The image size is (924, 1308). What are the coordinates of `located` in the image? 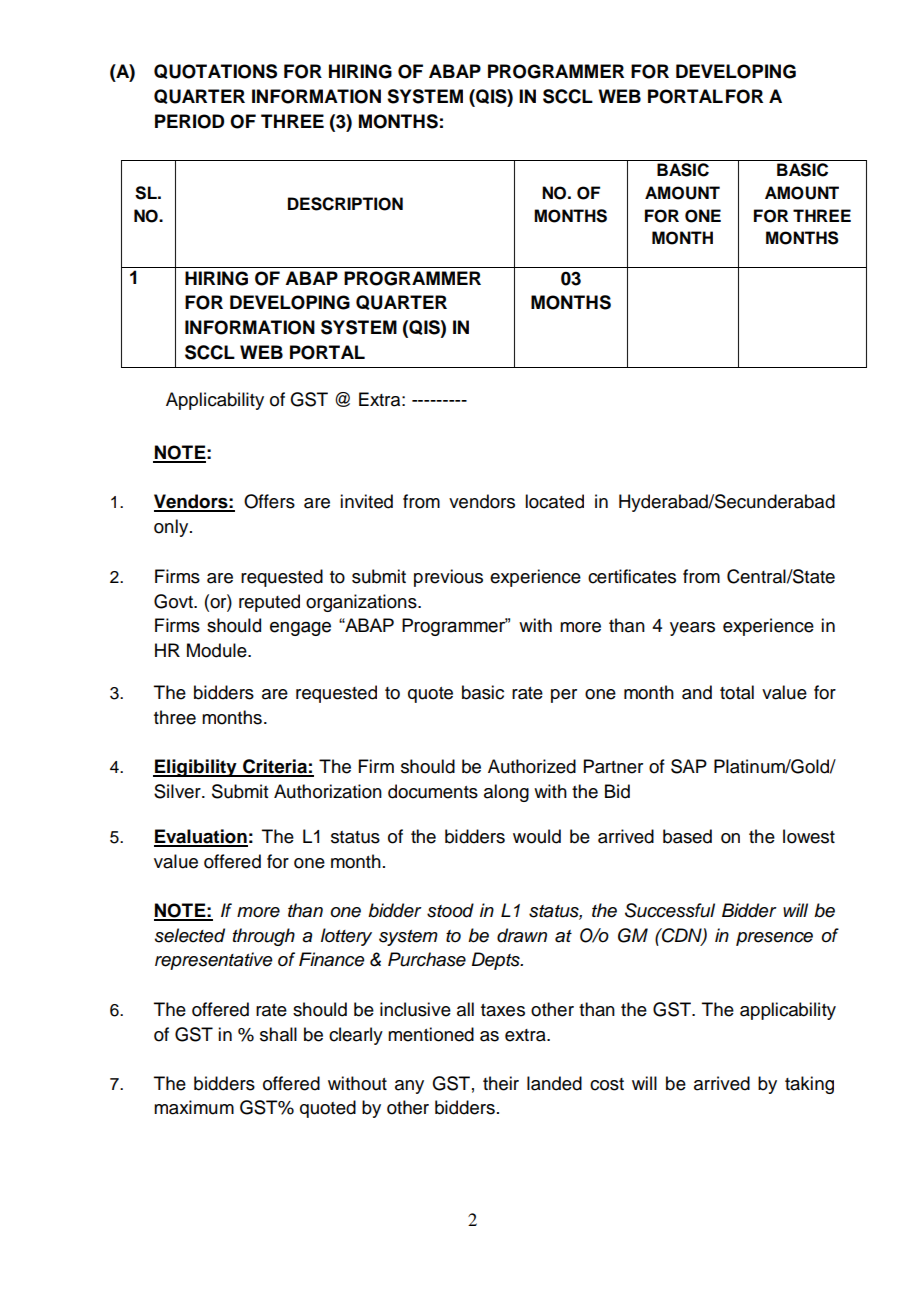 It's located at (554, 501).
